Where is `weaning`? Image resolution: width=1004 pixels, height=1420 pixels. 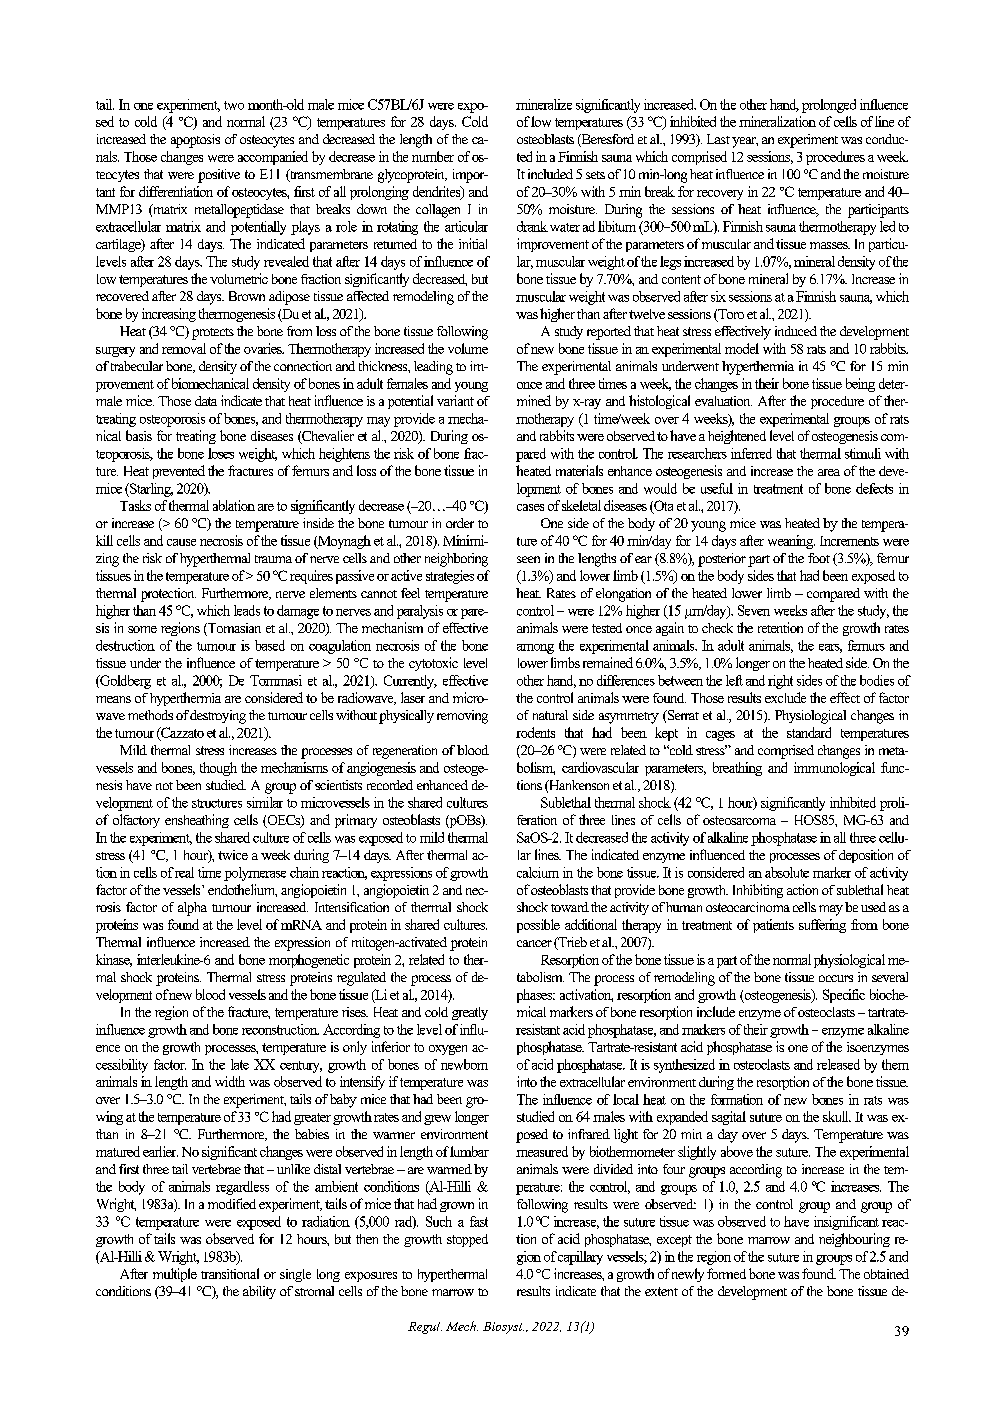
weaning is located at coordinates (791, 542).
